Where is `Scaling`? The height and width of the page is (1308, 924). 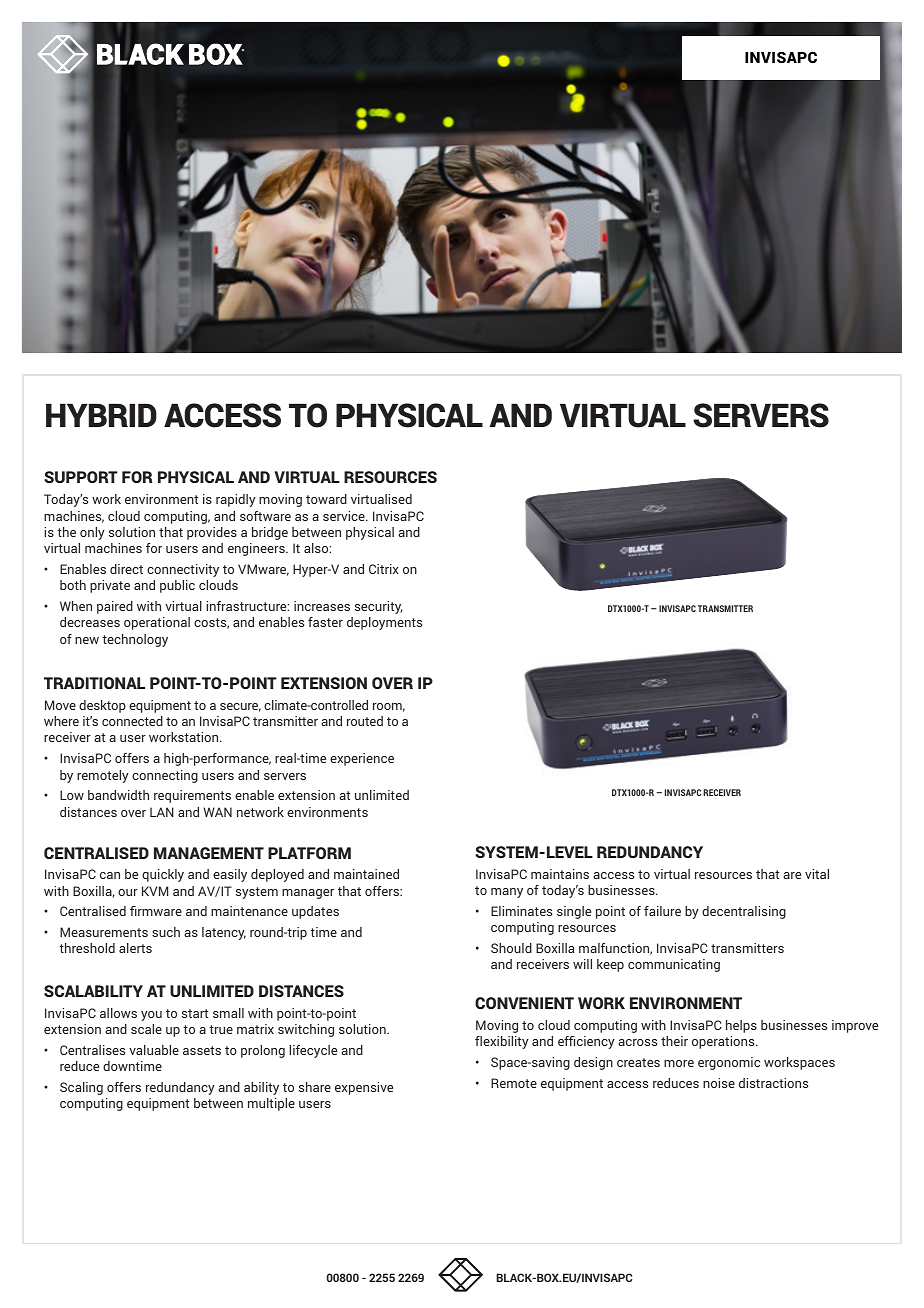 Scaling is located at coordinates (81, 1088).
